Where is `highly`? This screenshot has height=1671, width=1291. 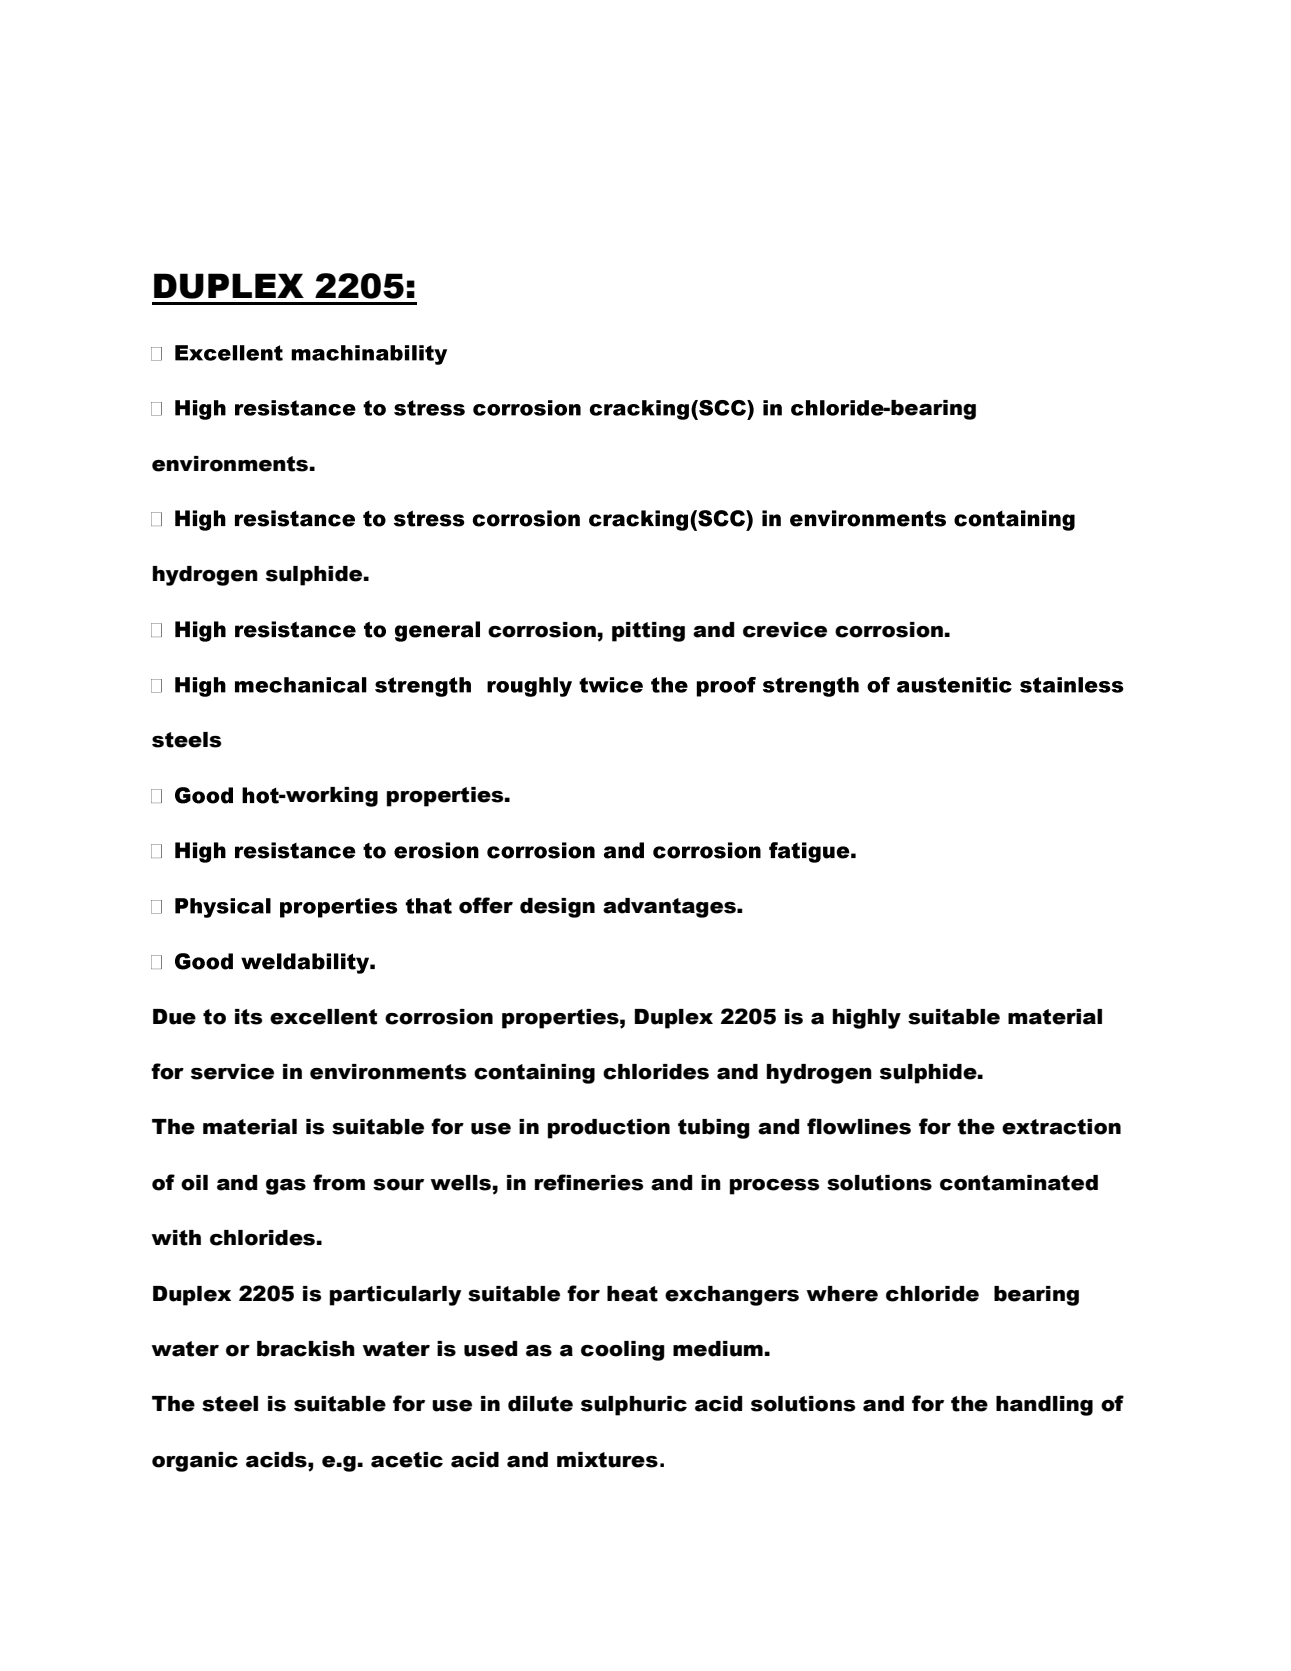 highly is located at coordinates (866, 1019).
